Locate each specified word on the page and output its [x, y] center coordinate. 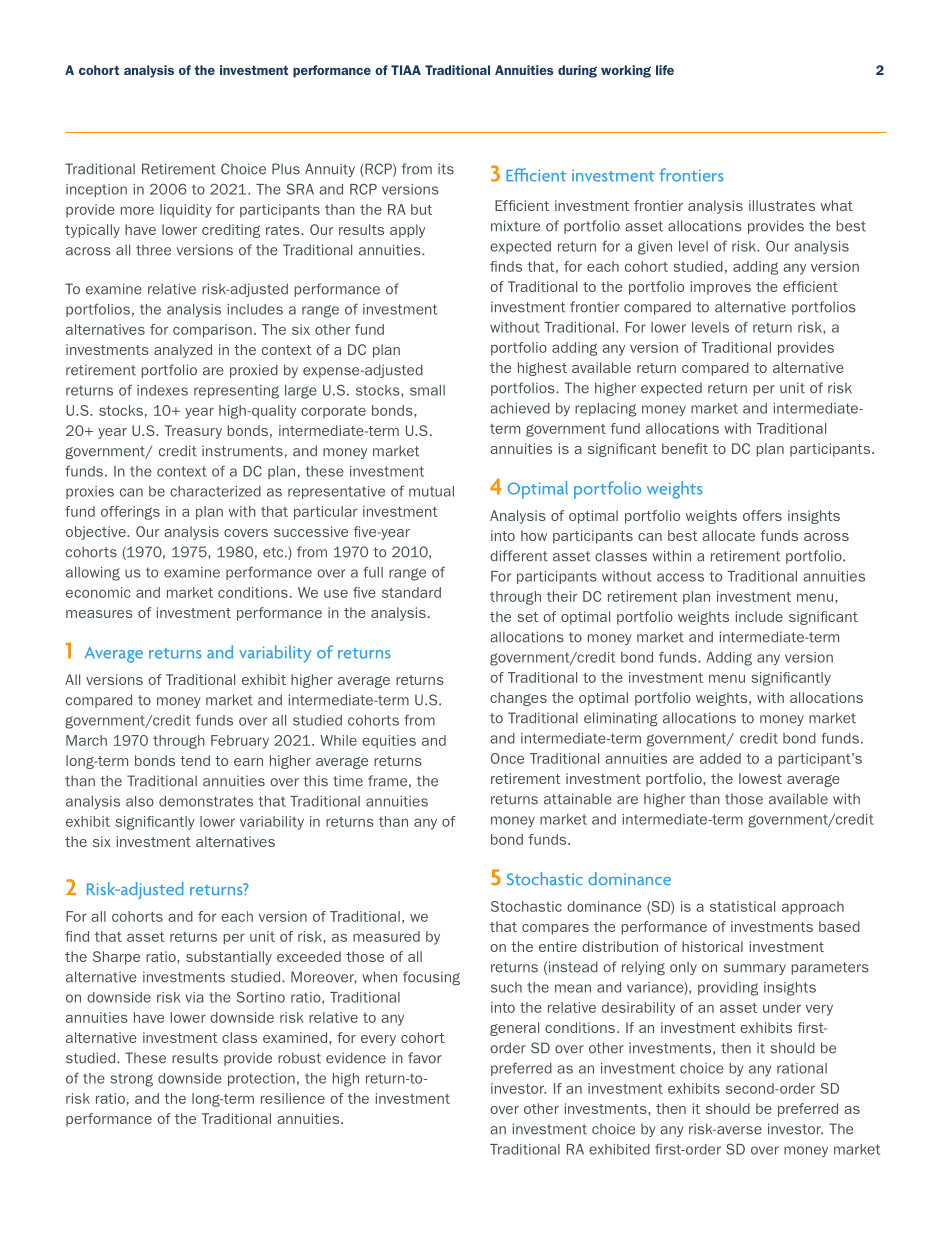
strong [131, 1080]
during [577, 71]
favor [425, 1058]
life [665, 70]
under [782, 1007]
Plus [286, 169]
